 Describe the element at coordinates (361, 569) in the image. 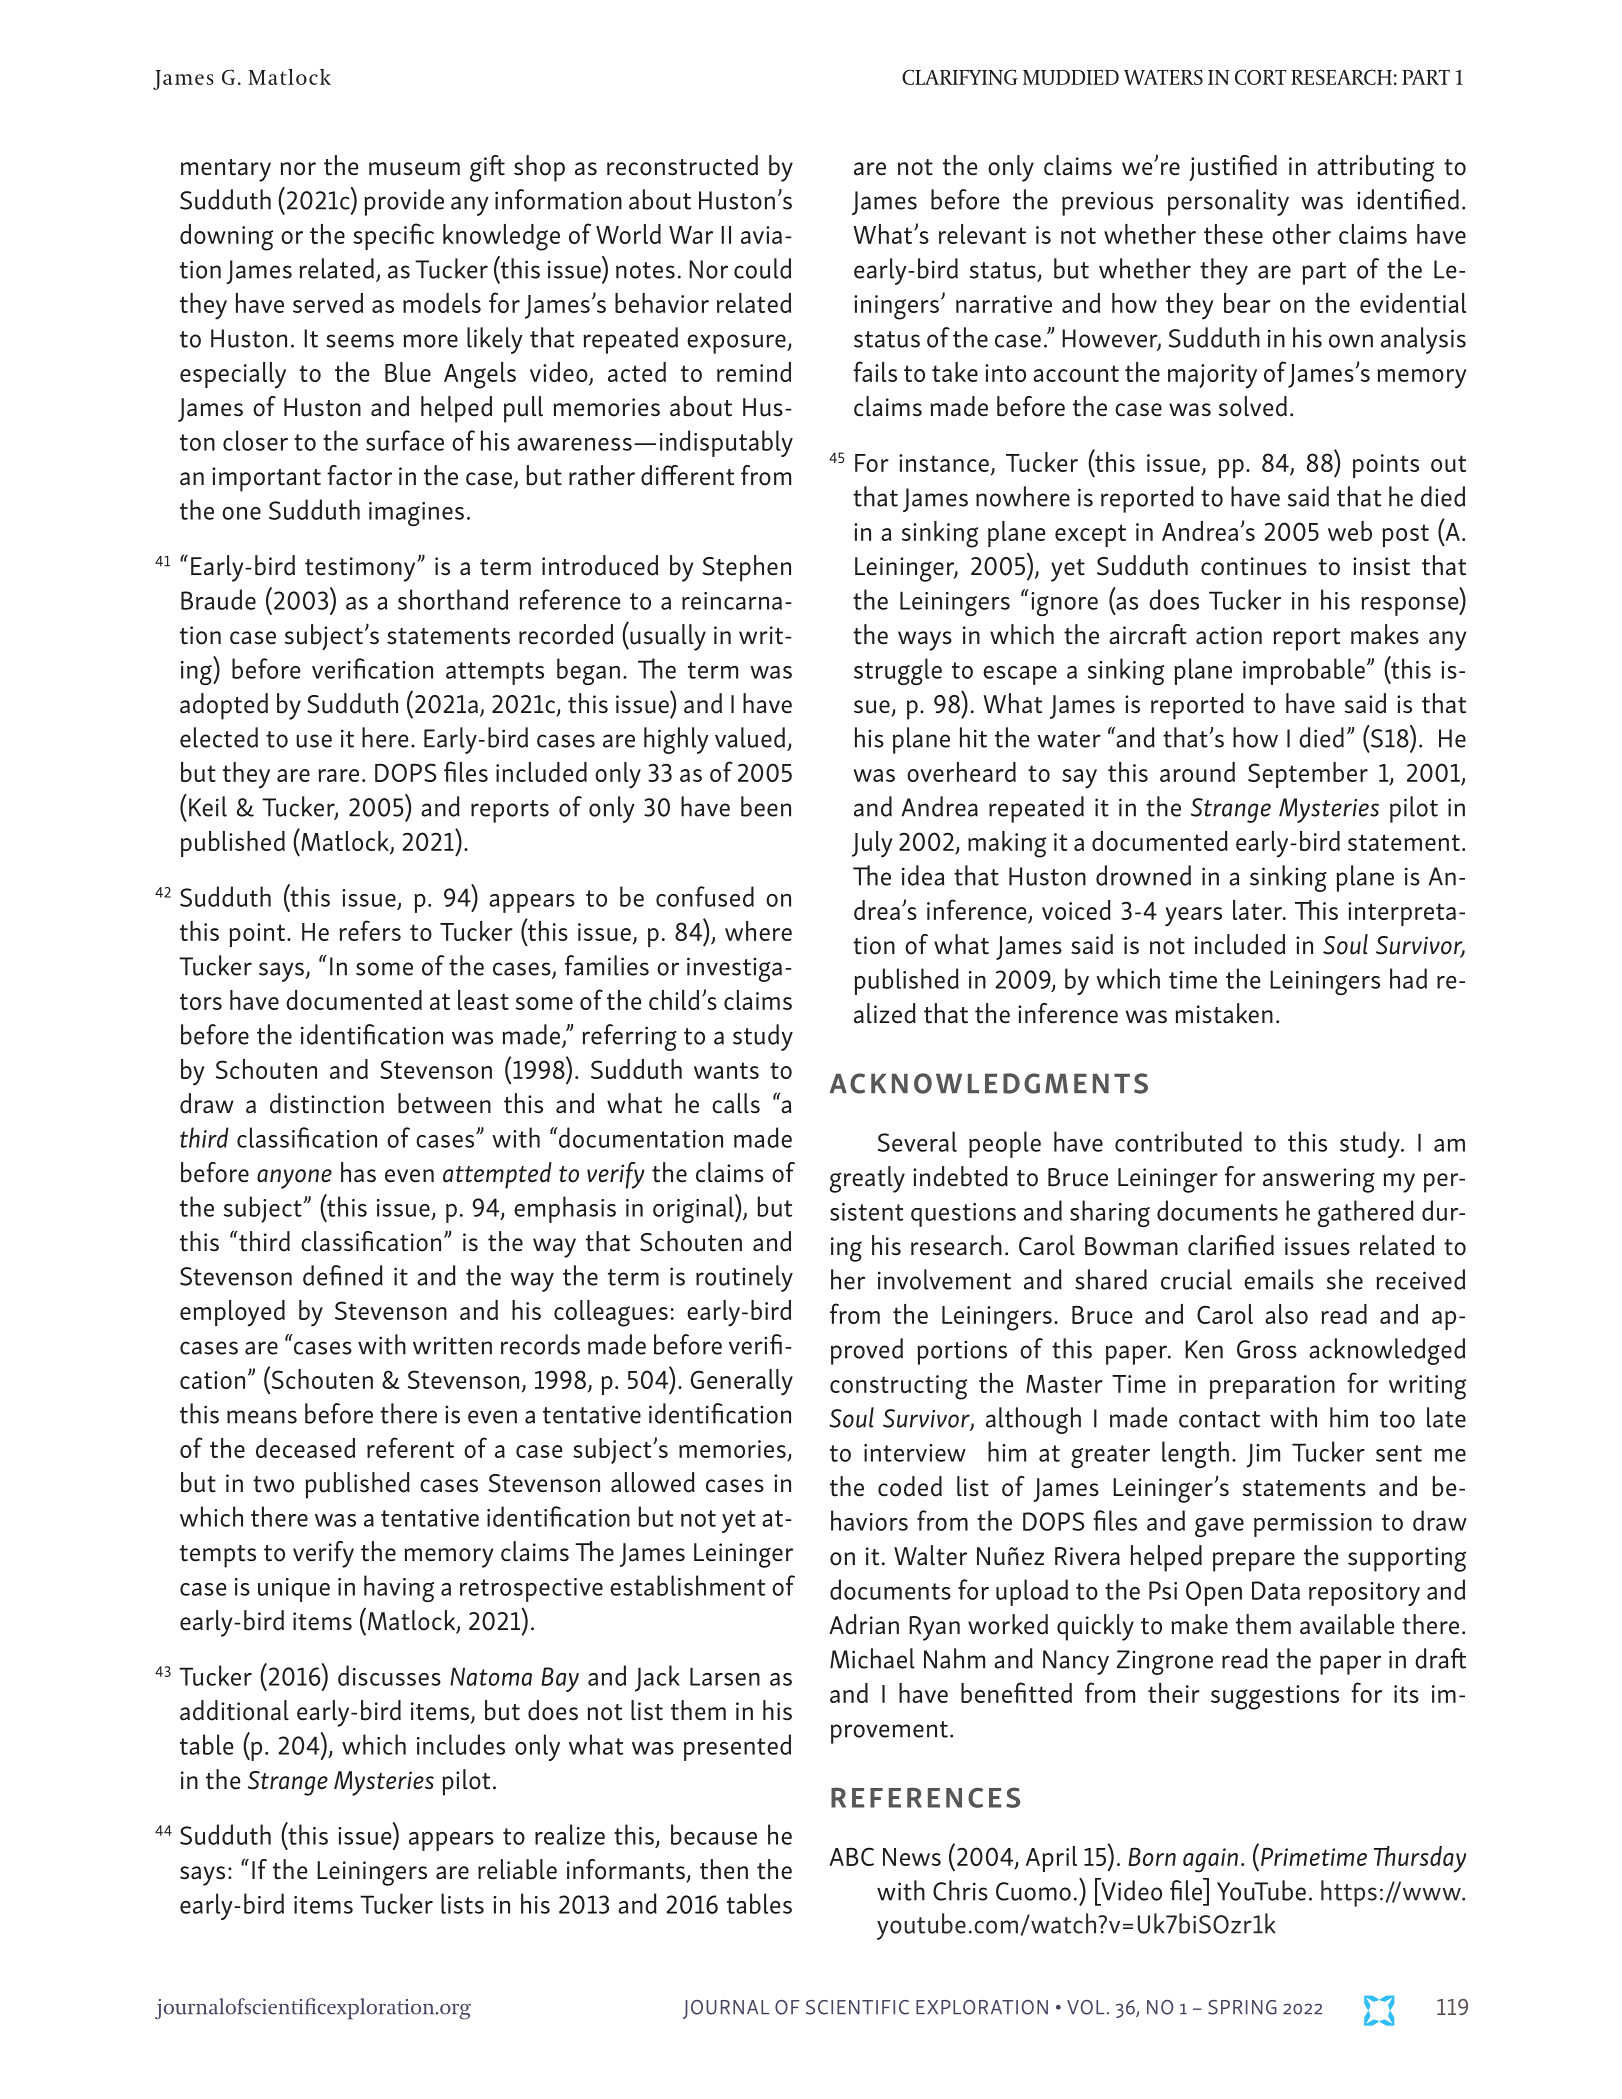

I see `testimony` at that location.
